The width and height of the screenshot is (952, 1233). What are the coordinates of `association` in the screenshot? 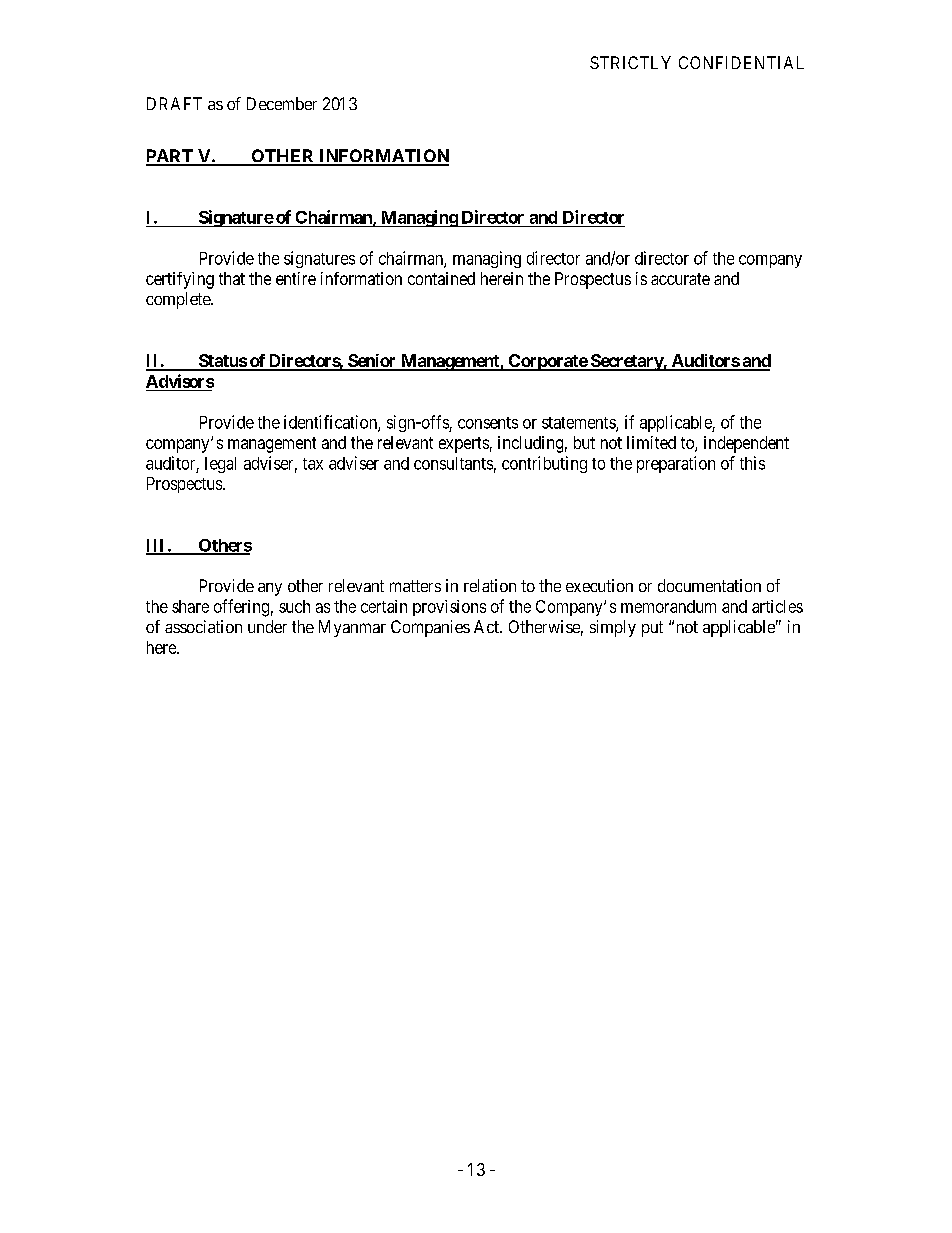 It's located at (203, 626).
